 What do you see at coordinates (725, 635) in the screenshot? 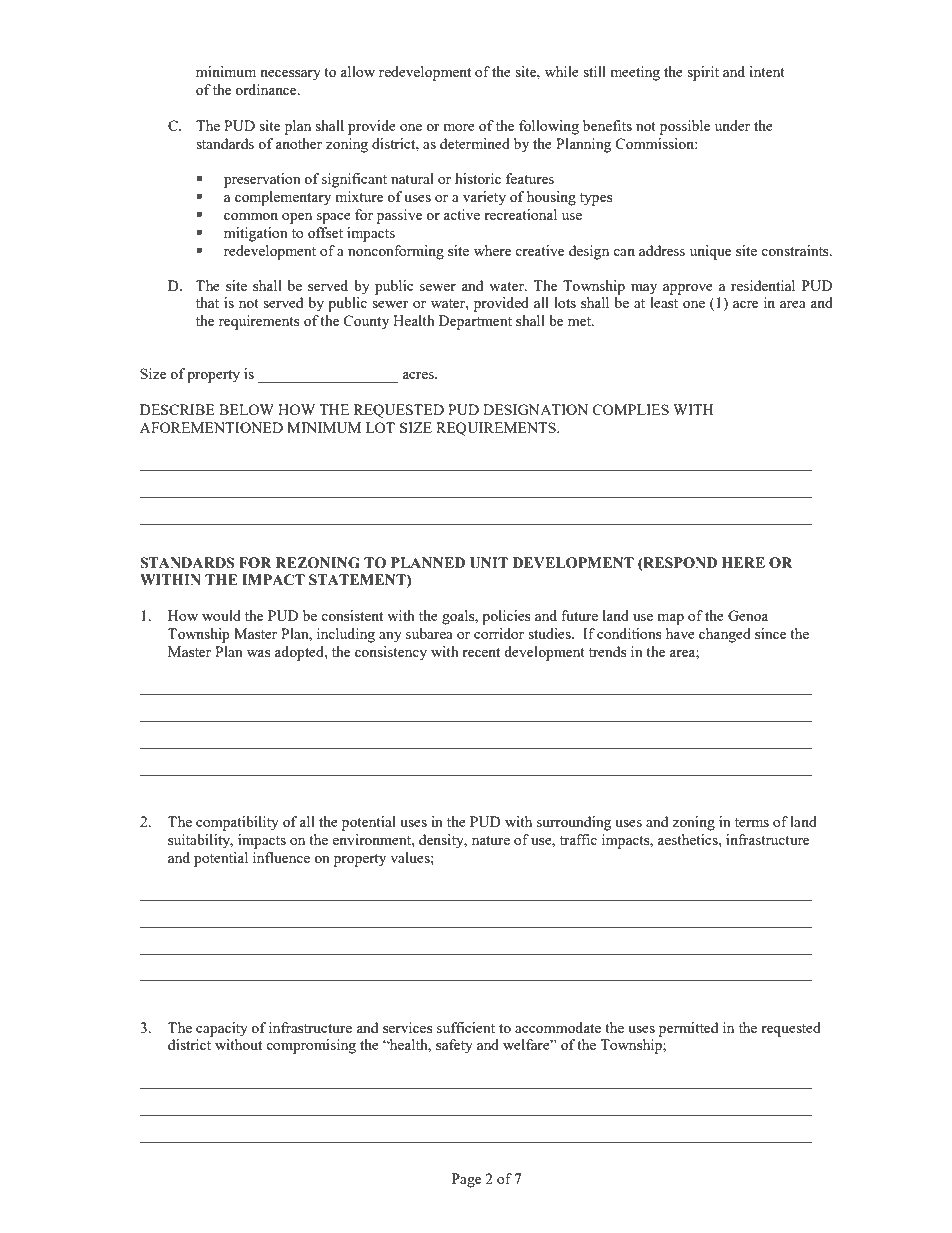
I see `changed` at bounding box center [725, 635].
